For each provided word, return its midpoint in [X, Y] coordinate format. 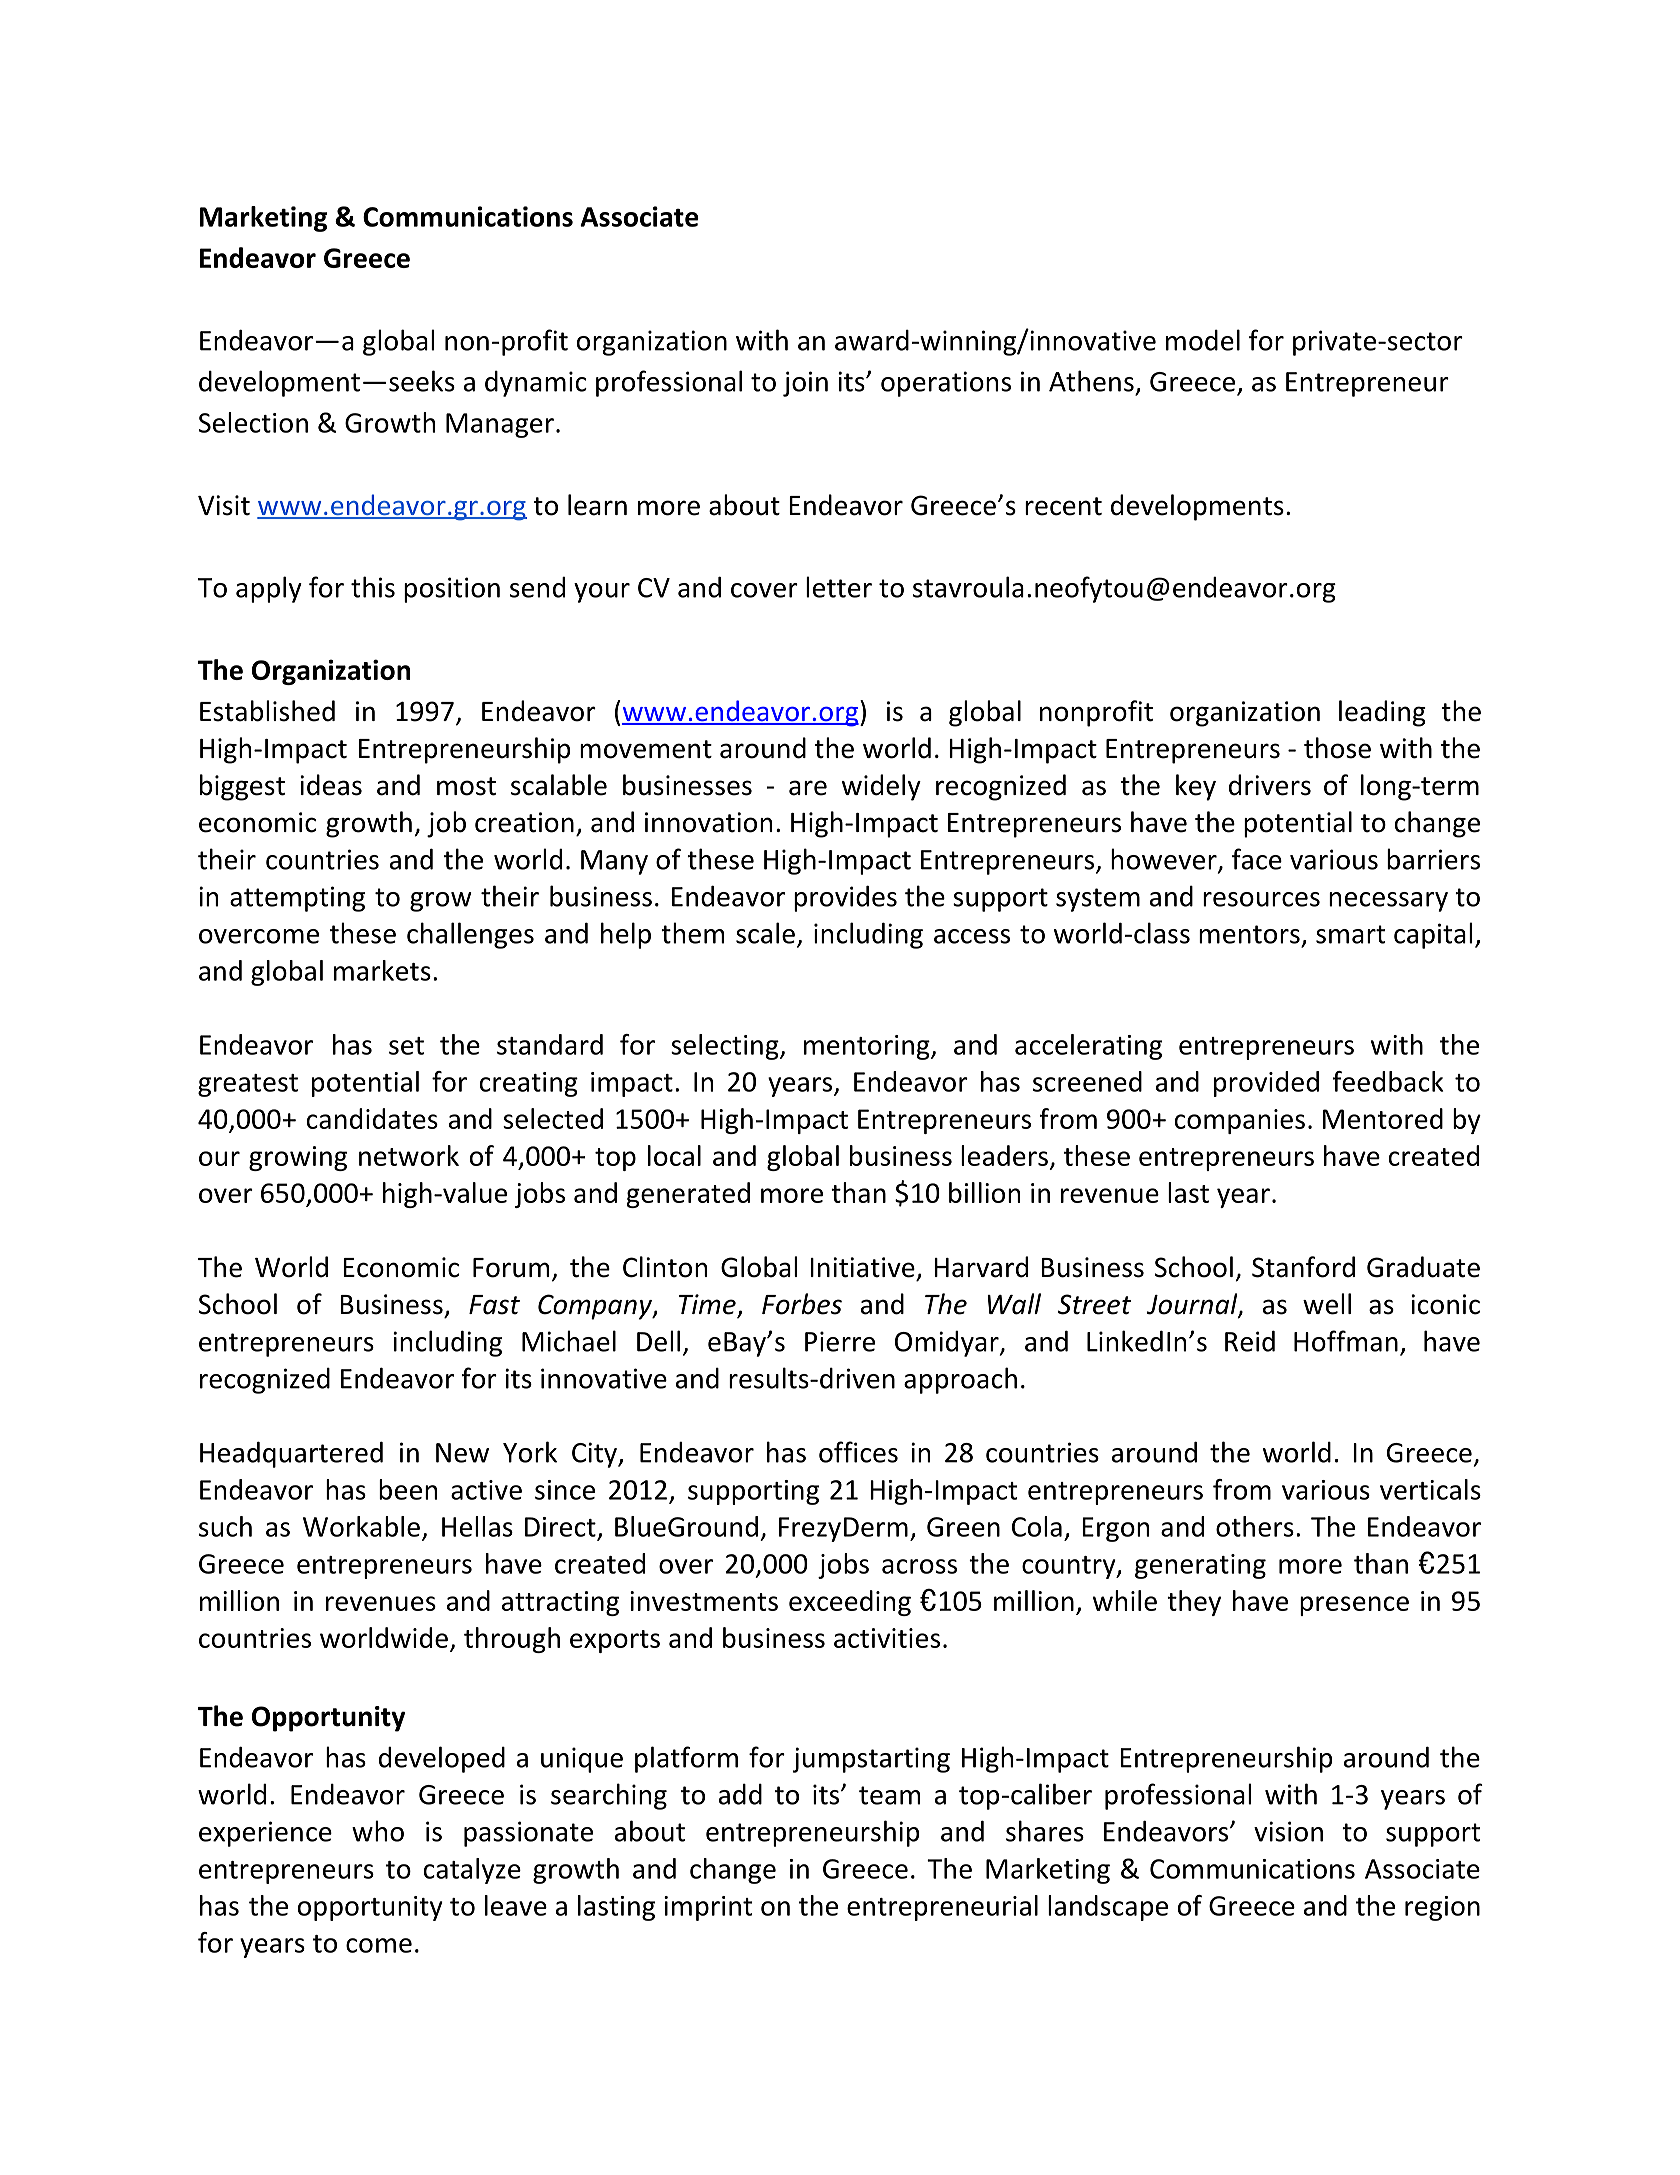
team [889, 1795]
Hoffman [1346, 1341]
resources [1261, 899]
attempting [297, 899]
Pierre [840, 1341]
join [805, 384]
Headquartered [291, 1454]
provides [845, 898]
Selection [253, 422]
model [1203, 340]
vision [1288, 1831]
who [378, 1831]
